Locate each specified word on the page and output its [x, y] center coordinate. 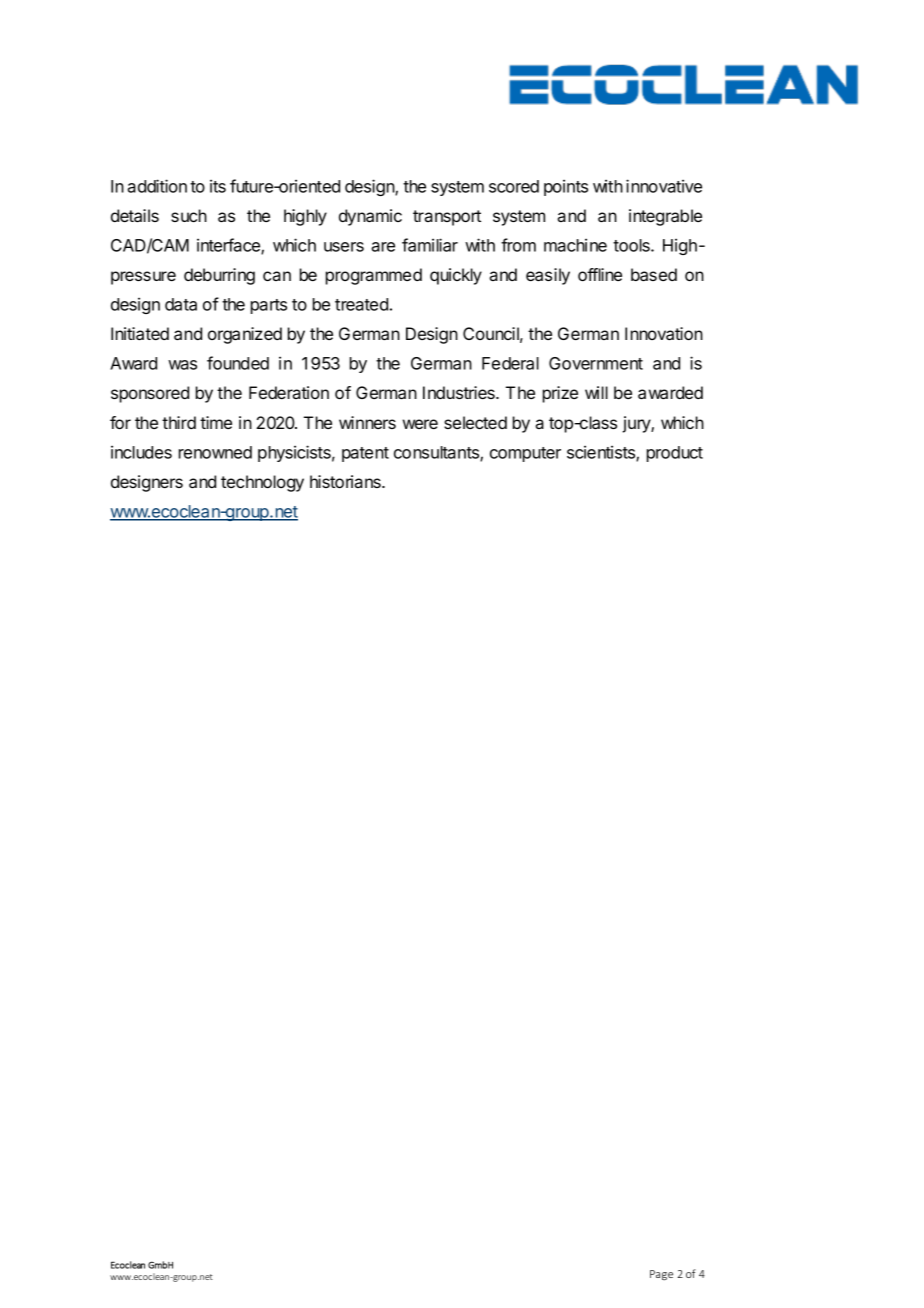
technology [262, 483]
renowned [215, 452]
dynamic [370, 217]
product [675, 454]
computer [525, 454]
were [420, 424]
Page [661, 1275]
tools [632, 245]
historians [346, 481]
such [189, 215]
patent [365, 454]
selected [475, 422]
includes [141, 452]
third [179, 422]
